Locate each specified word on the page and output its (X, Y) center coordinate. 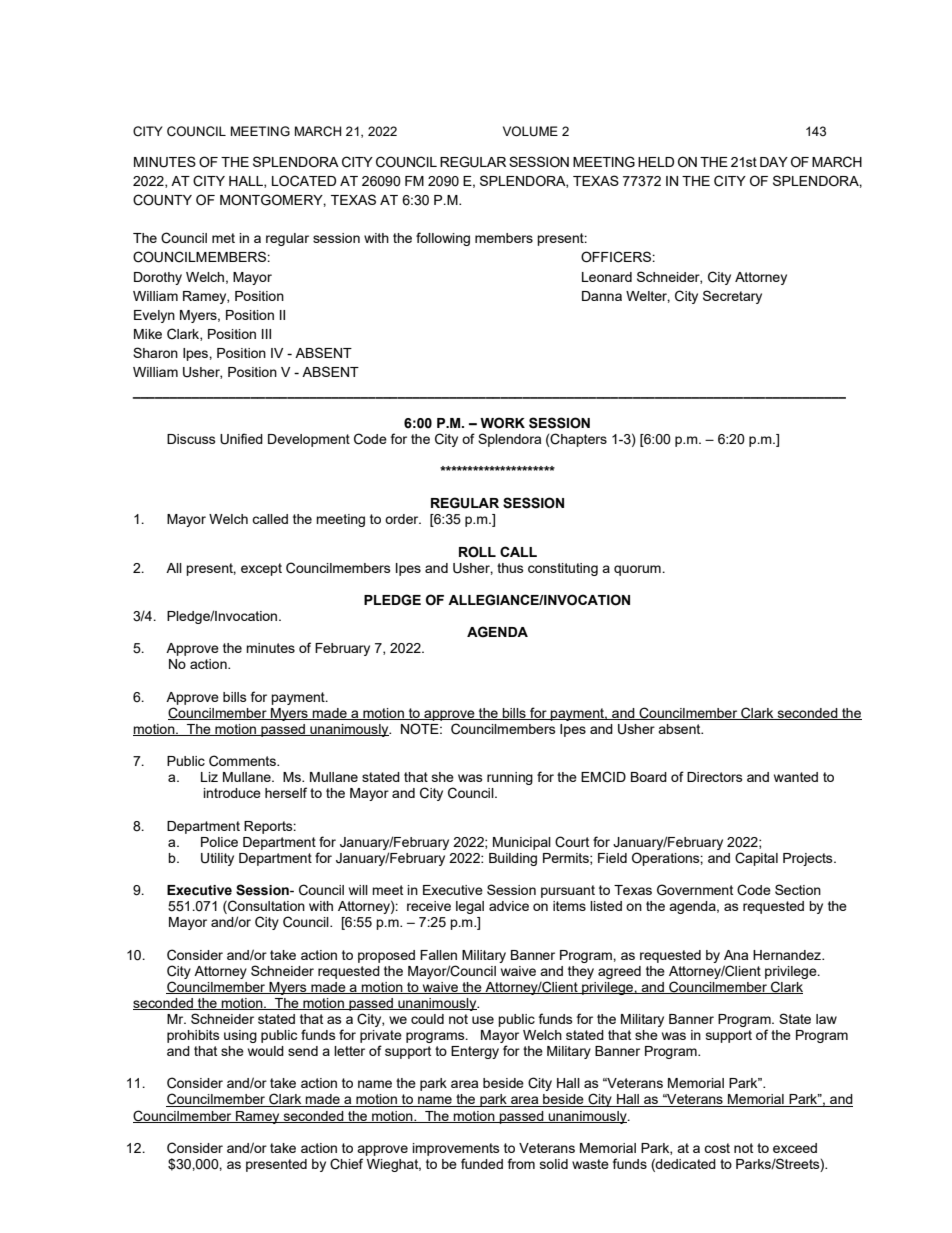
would (266, 1051)
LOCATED (304, 181)
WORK (502, 423)
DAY (774, 162)
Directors (715, 777)
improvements (456, 1149)
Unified (241, 439)
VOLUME (530, 131)
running (510, 778)
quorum (638, 570)
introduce (232, 793)
